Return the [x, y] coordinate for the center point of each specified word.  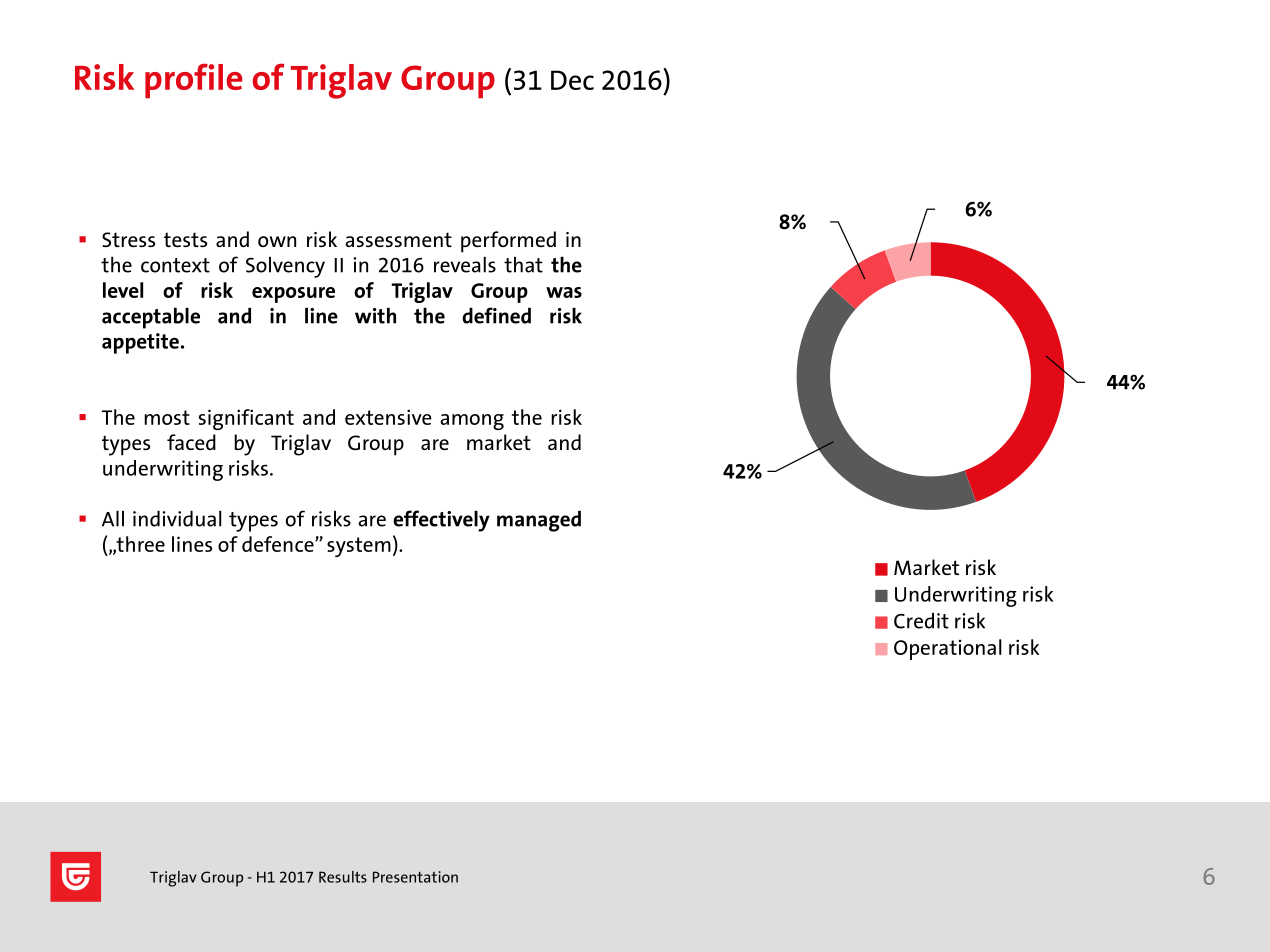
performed [508, 242]
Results [343, 877]
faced [191, 442]
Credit [921, 621]
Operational [948, 649]
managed [539, 521]
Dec [572, 80]
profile [194, 80]
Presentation [415, 877]
